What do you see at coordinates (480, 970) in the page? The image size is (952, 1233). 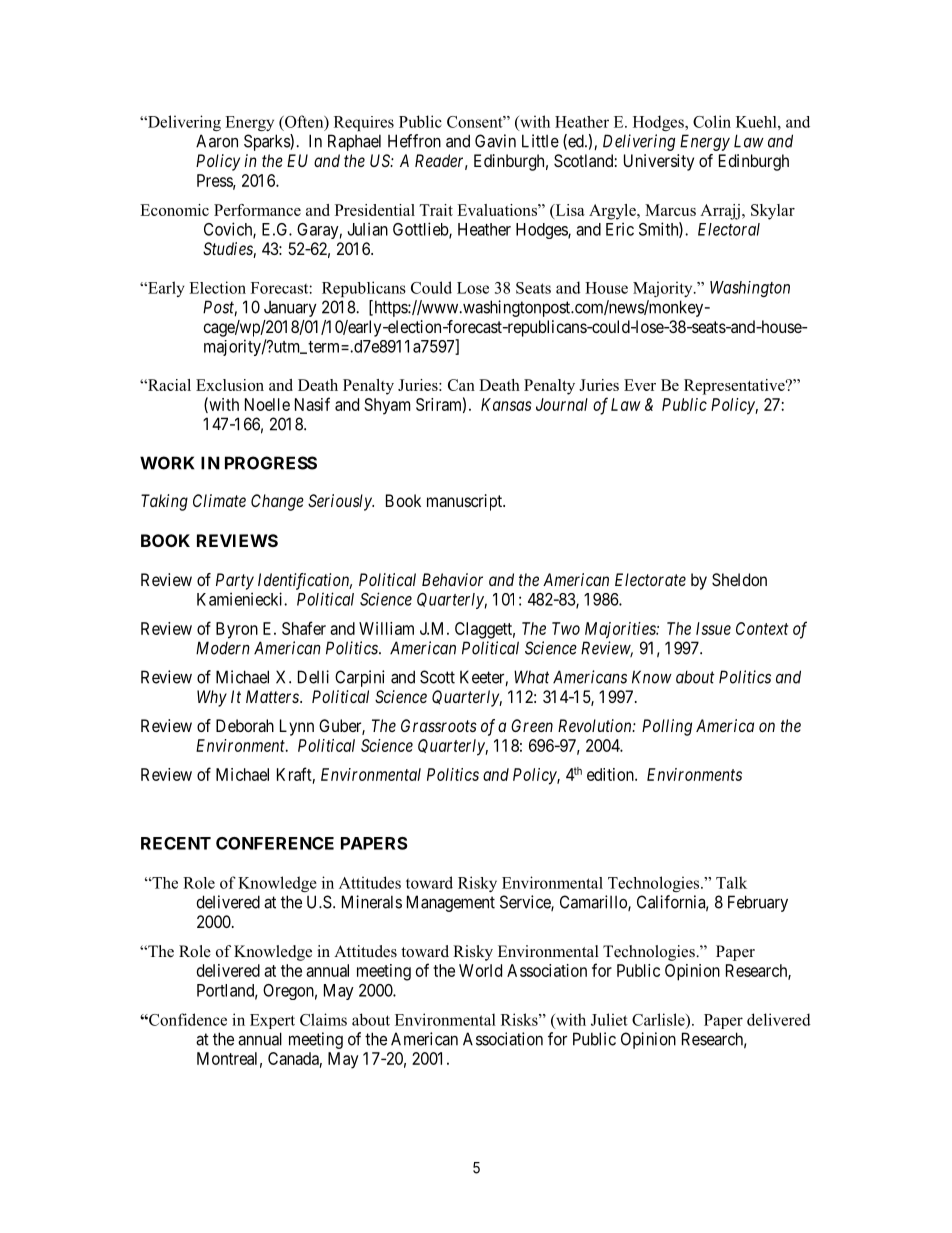 I see `World` at bounding box center [480, 970].
